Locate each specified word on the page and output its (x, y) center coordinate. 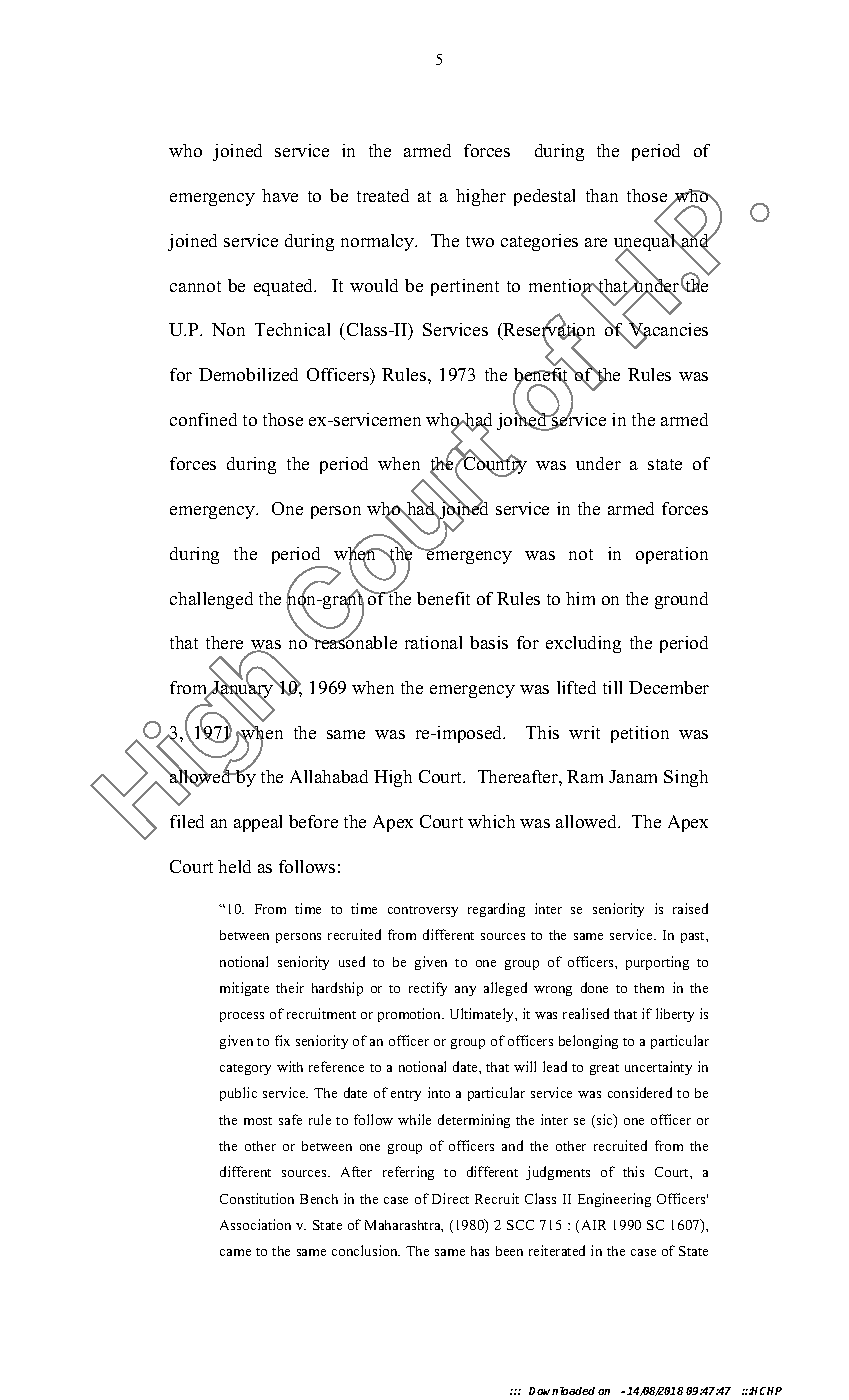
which (491, 821)
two (480, 241)
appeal (258, 823)
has (480, 1251)
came (235, 1252)
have (280, 195)
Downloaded (562, 1391)
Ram (585, 776)
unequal (646, 242)
